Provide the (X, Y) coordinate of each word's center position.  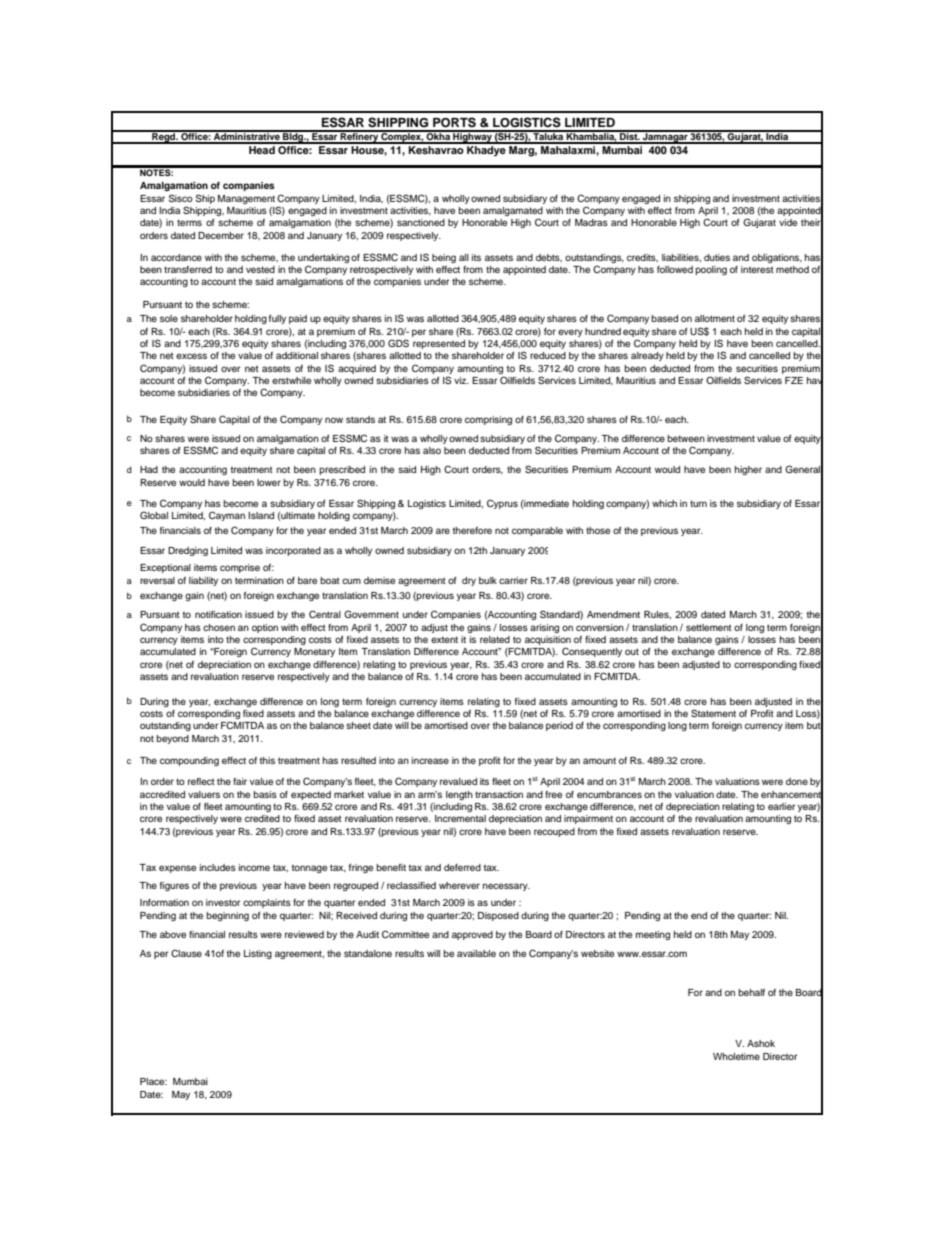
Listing (258, 954)
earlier (781, 806)
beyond (172, 739)
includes (218, 867)
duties (717, 257)
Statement (713, 713)
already (647, 356)
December (221, 235)
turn (698, 503)
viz (461, 380)
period (559, 726)
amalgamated (513, 213)
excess (191, 356)
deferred (462, 867)
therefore (472, 530)
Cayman (227, 516)
